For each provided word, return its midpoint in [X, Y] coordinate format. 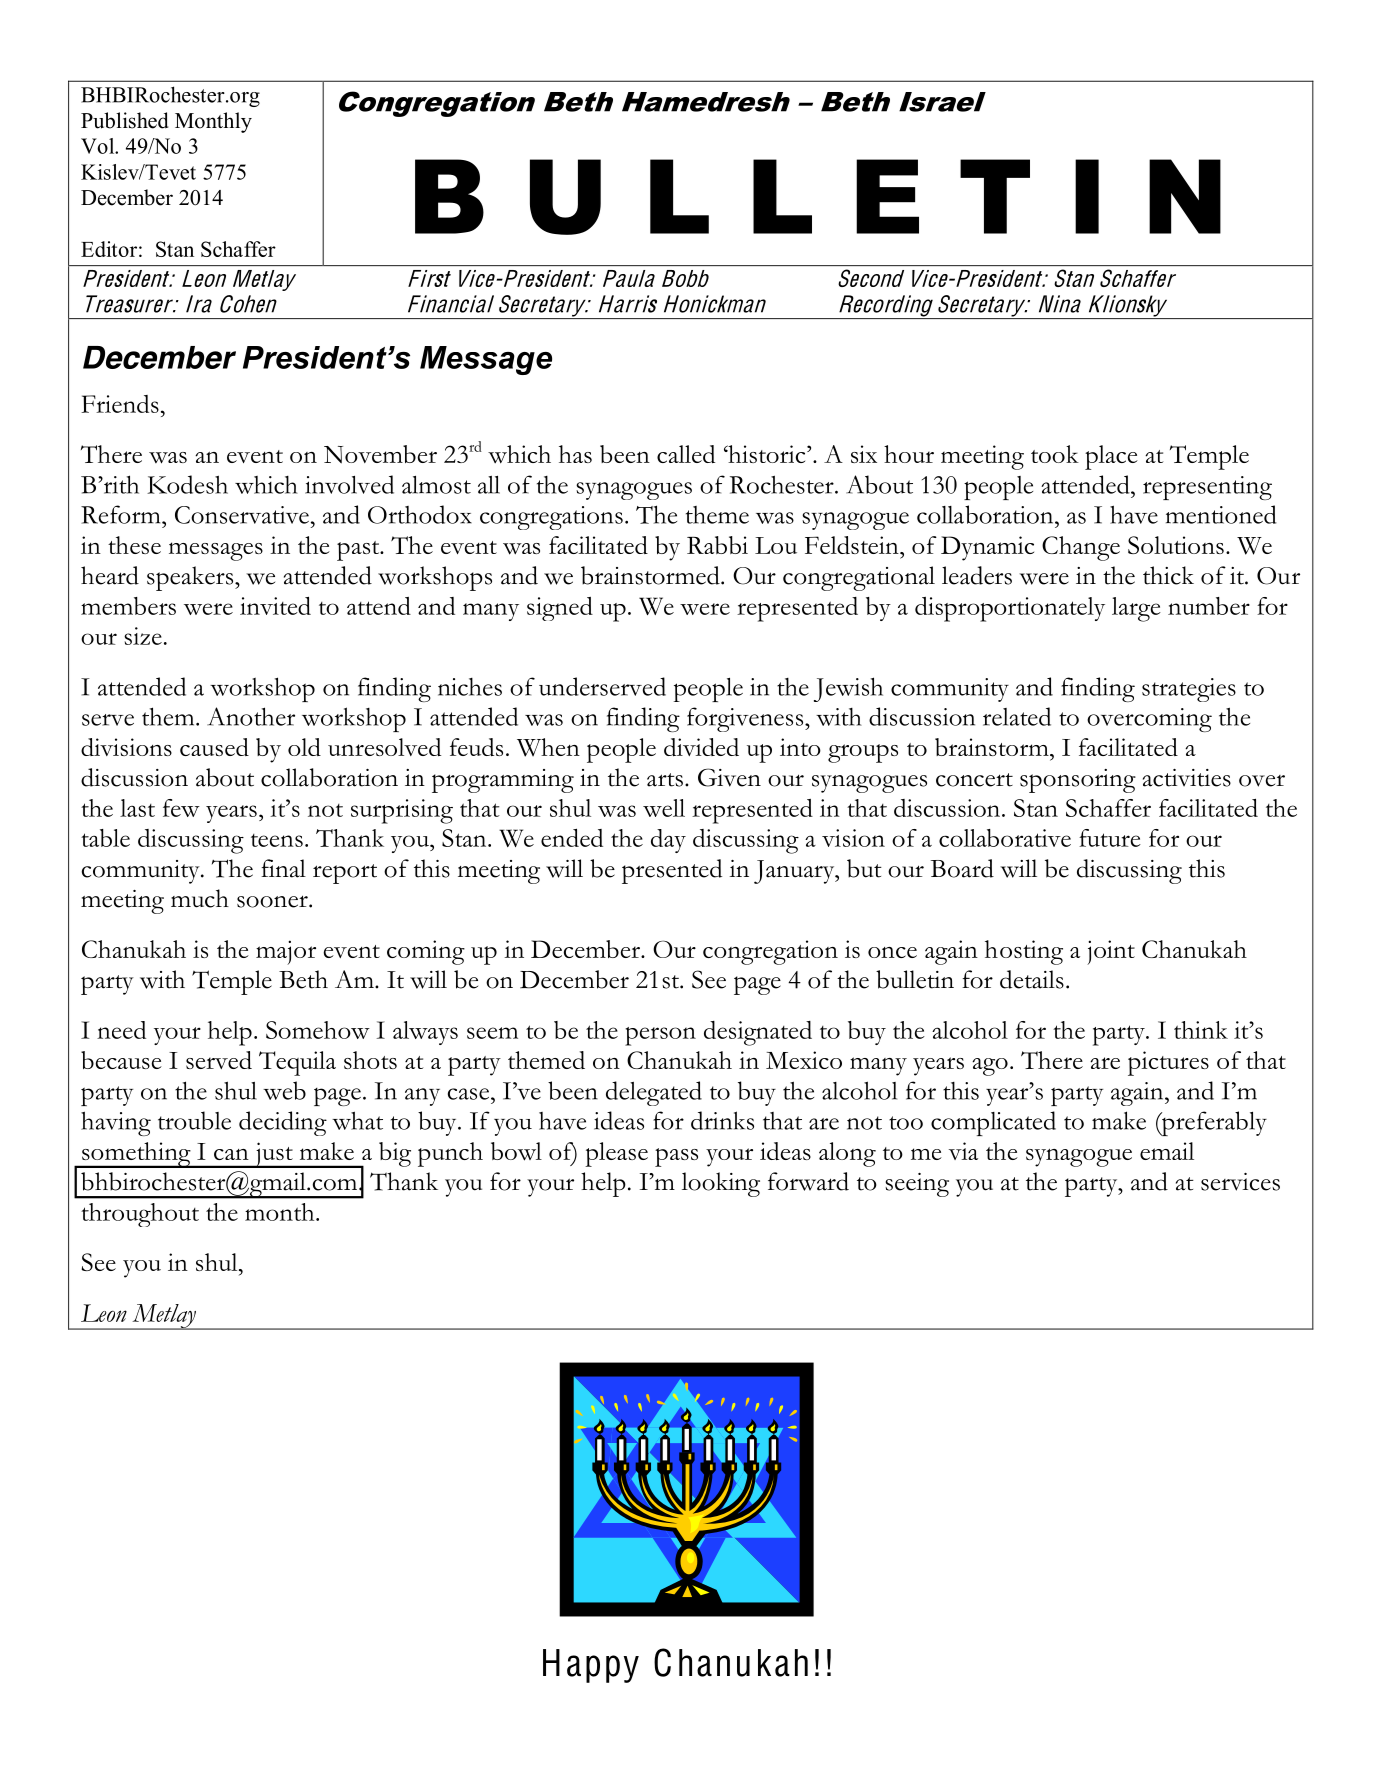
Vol [99, 146]
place [1111, 457]
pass [676, 1157]
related [1017, 716]
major [286, 952]
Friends [120, 404]
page [757, 985]
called [686, 454]
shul [218, 1262]
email [1167, 1151]
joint [1111, 952]
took [1055, 454]
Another [251, 716]
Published [124, 120]
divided [701, 747]
